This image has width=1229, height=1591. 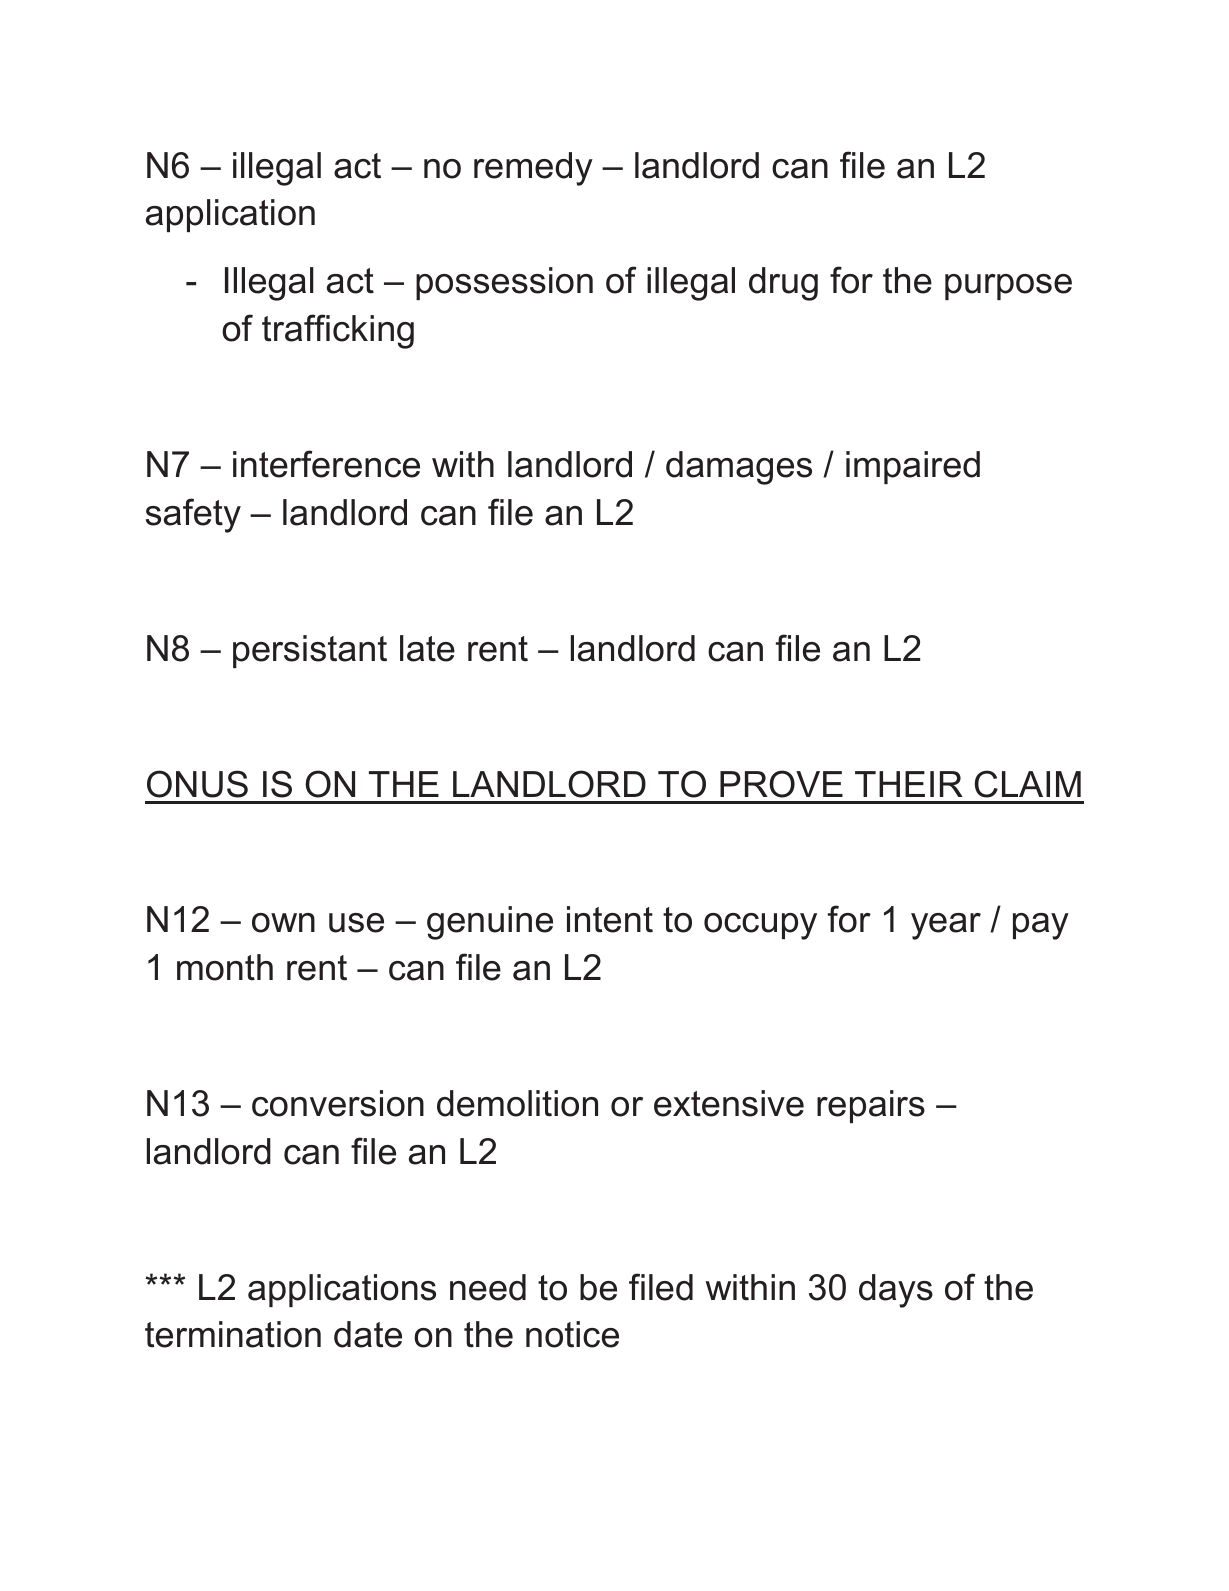 I want to click on termination, so click(x=233, y=1334).
